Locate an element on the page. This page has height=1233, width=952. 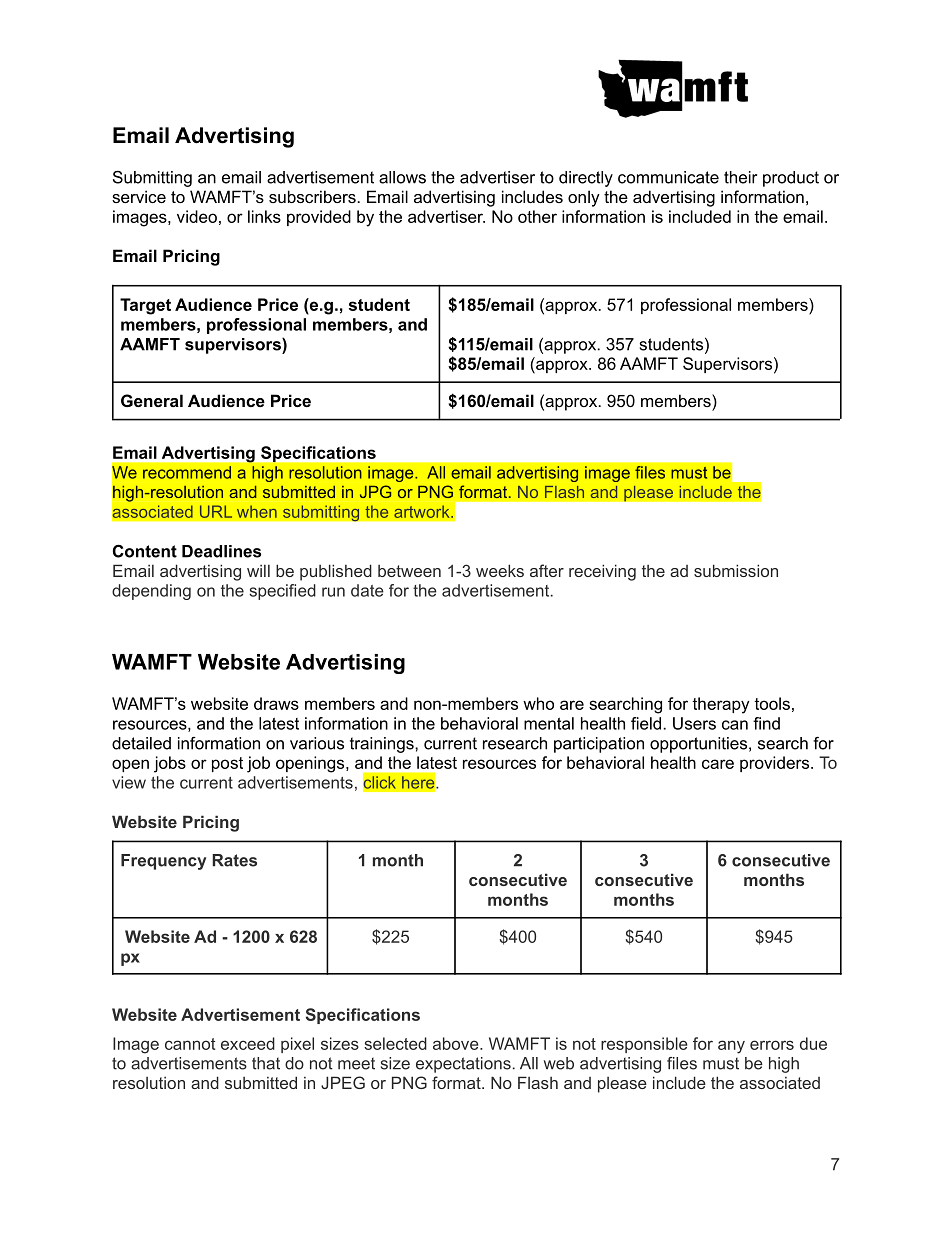
video is located at coordinates (197, 216).
